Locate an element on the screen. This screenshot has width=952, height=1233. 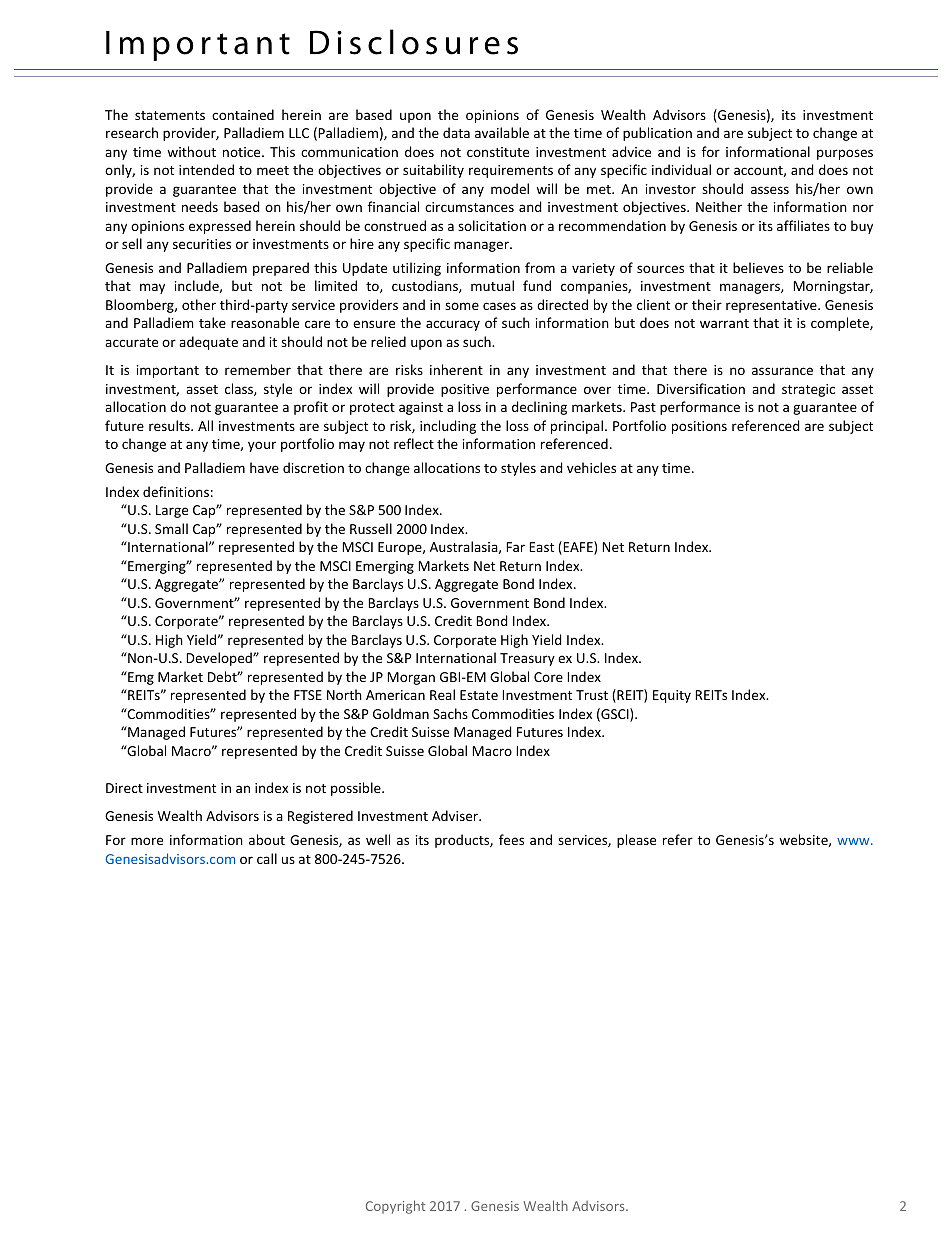
contained is located at coordinates (243, 114).
